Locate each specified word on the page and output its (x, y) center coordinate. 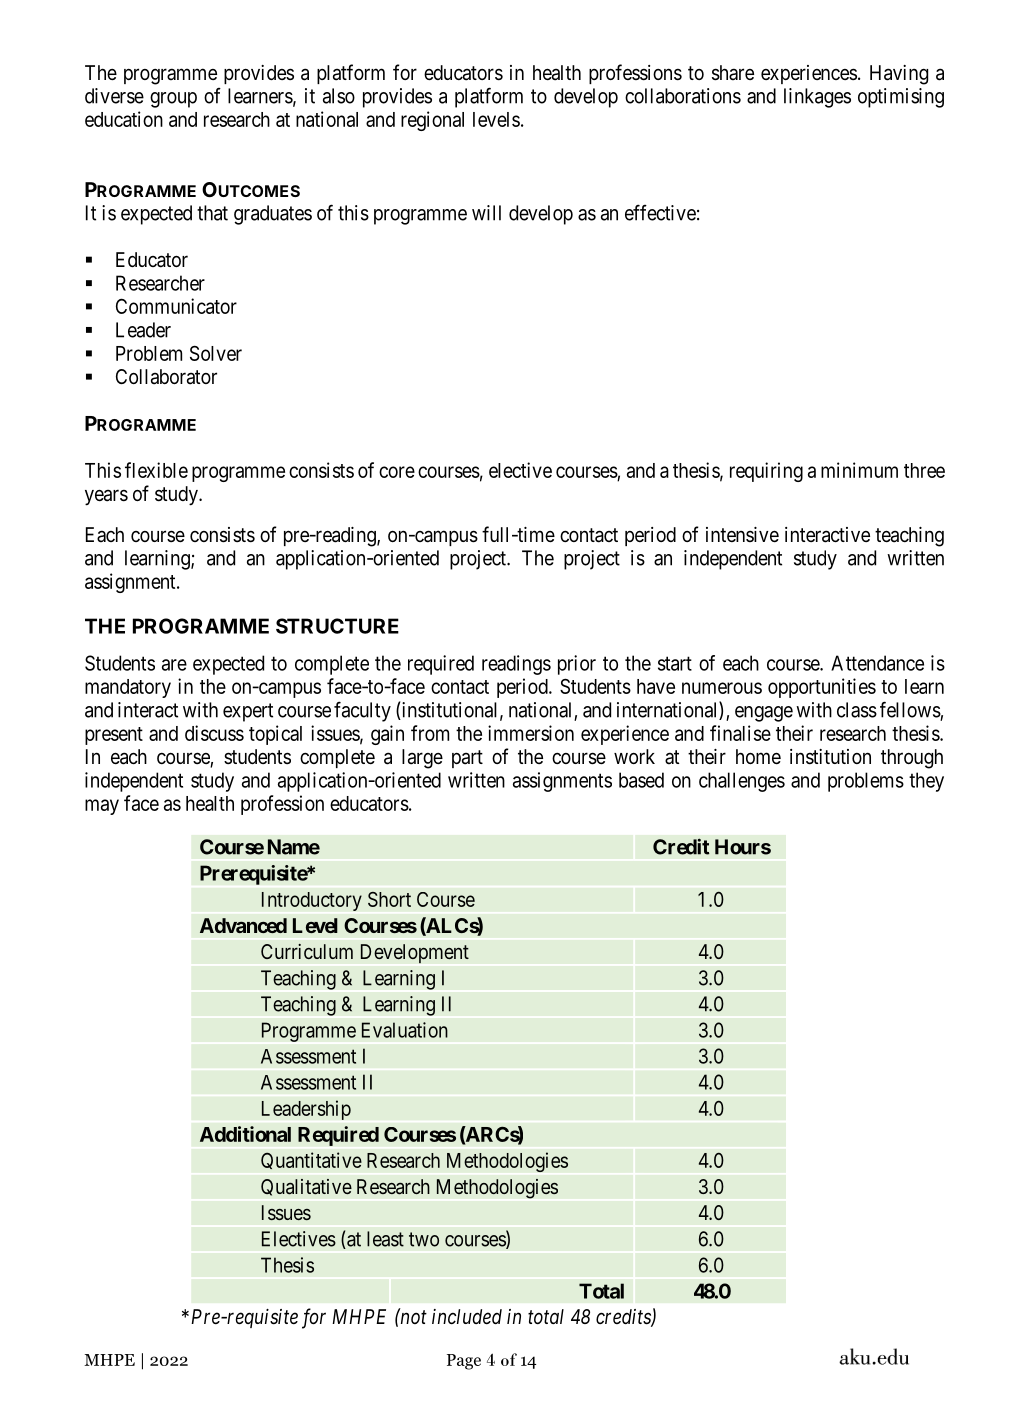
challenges (742, 782)
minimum (859, 470)
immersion (531, 733)
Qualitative (306, 1187)
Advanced (243, 925)
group (173, 100)
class (857, 710)
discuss (214, 733)
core (397, 472)
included (467, 1316)
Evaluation (405, 1030)
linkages (817, 98)
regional (432, 121)
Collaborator (166, 377)
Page (464, 1362)
